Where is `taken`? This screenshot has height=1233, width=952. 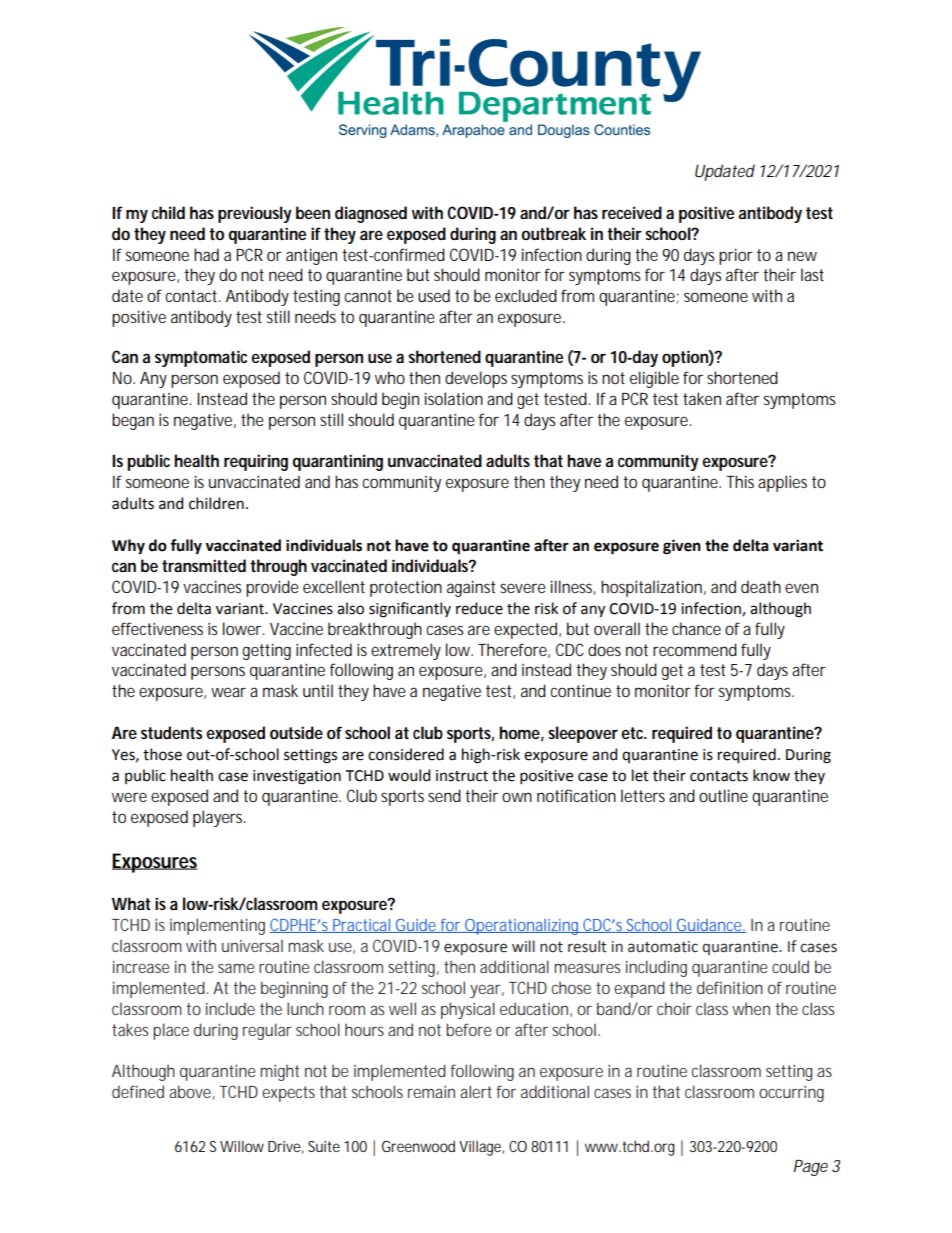
taken is located at coordinates (702, 398).
